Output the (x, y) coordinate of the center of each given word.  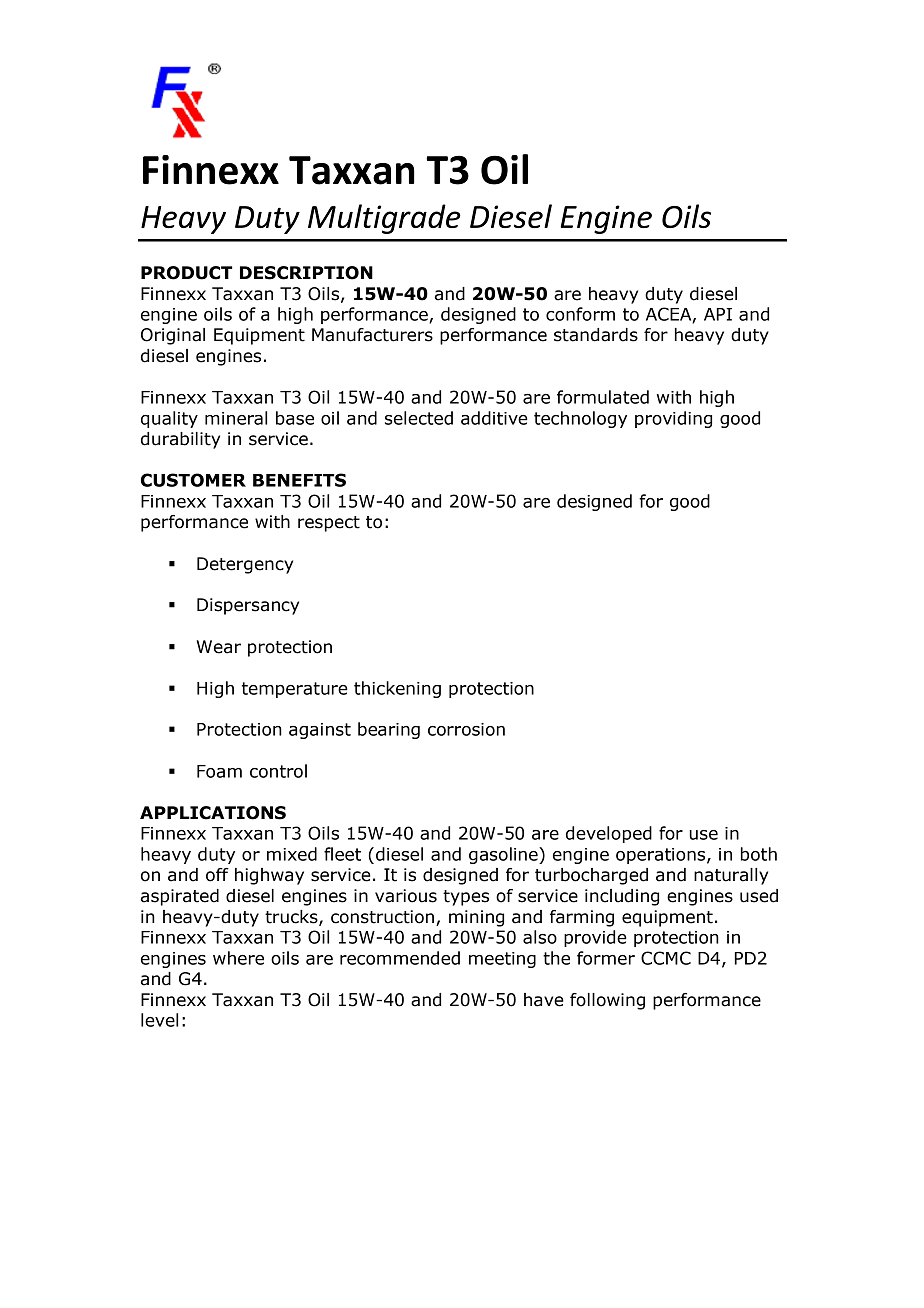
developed (609, 834)
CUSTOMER (193, 480)
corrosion (466, 729)
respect (329, 524)
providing (673, 419)
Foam (219, 771)
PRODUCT (186, 273)
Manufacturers (372, 335)
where (238, 958)
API (718, 314)
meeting (502, 960)
